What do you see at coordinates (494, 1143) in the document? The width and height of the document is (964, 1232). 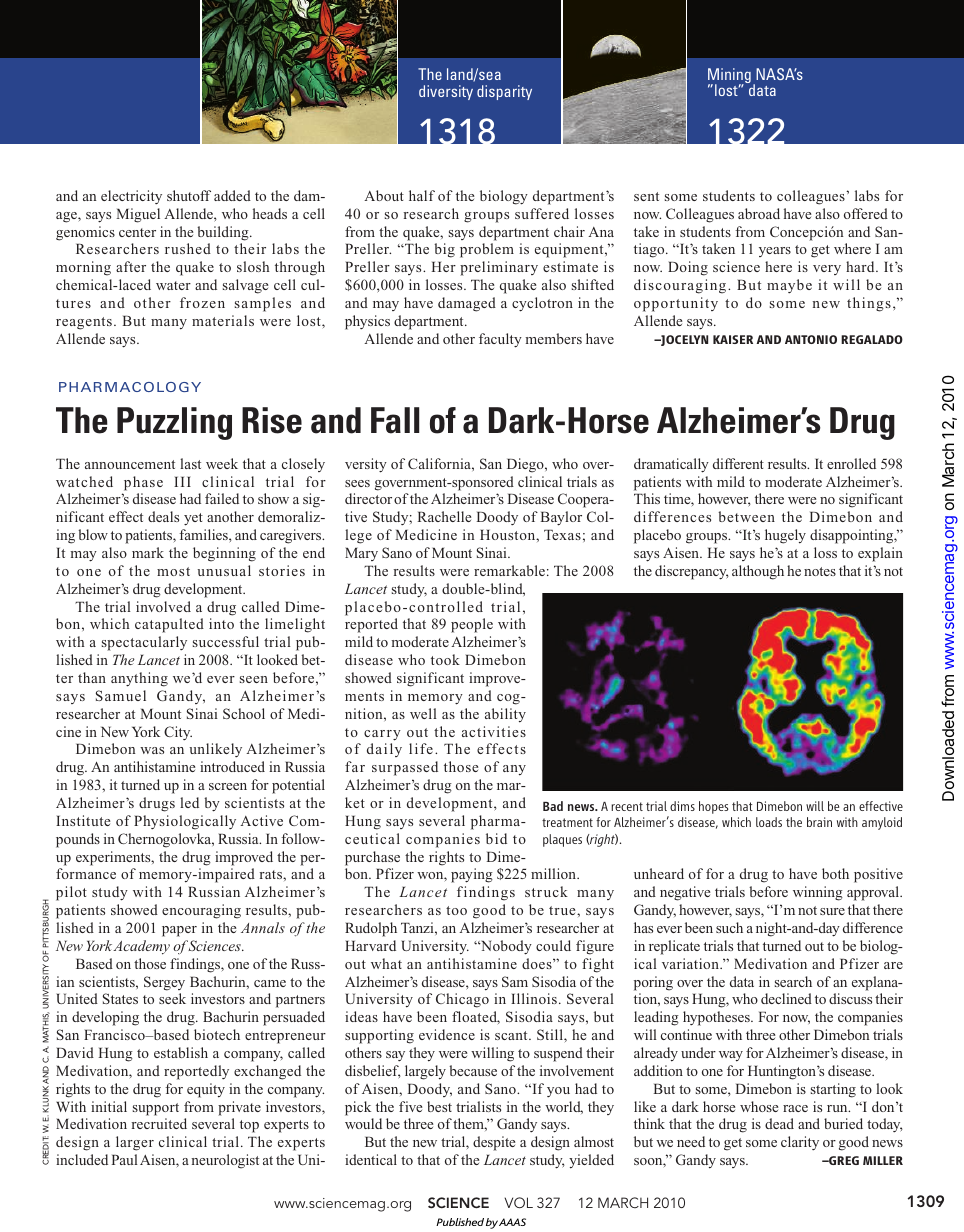 I see `despite` at bounding box center [494, 1143].
